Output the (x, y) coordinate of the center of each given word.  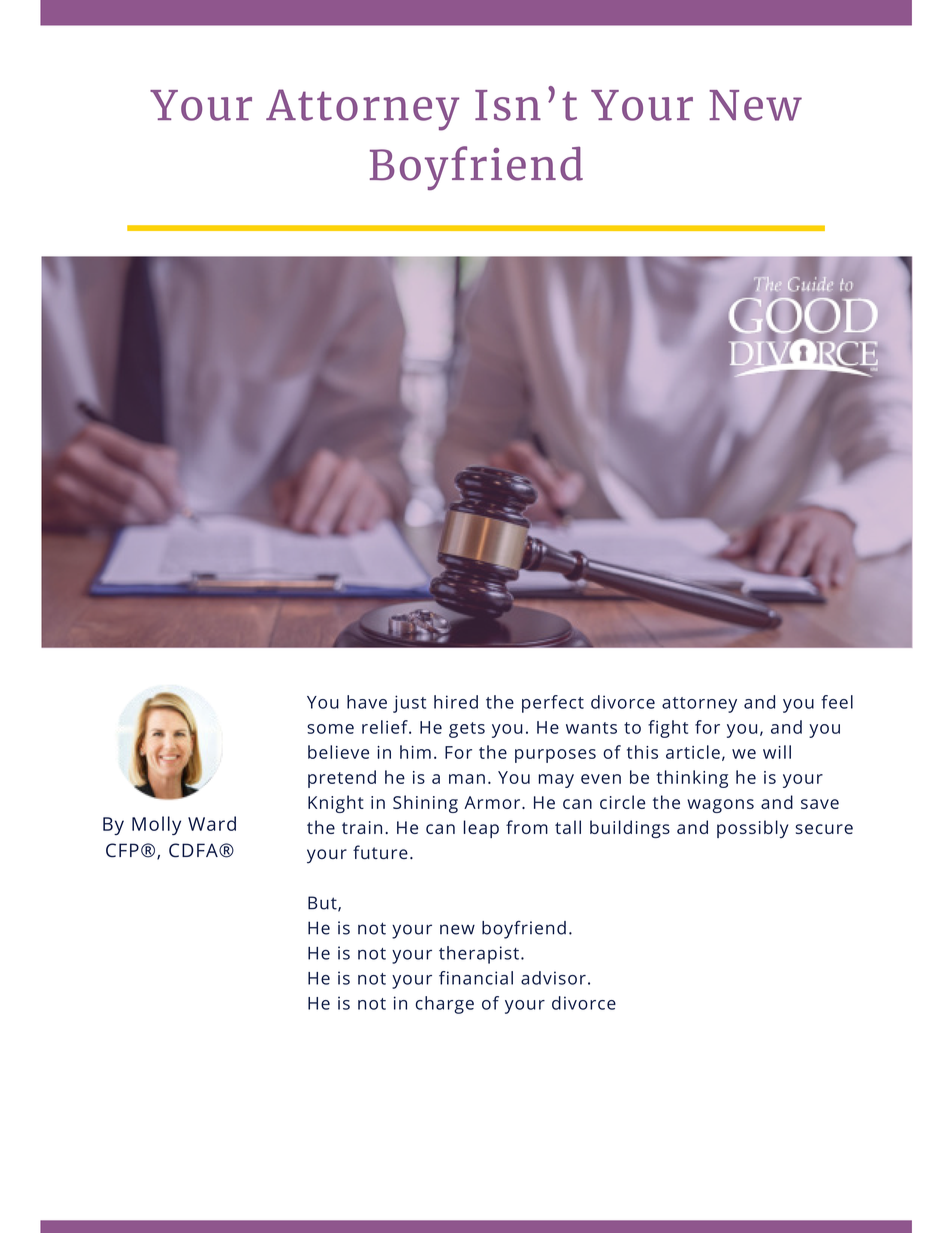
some (330, 729)
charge (445, 1005)
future (380, 852)
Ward (212, 823)
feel (837, 702)
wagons (720, 806)
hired (456, 702)
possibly (752, 829)
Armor (493, 802)
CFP (122, 850)
